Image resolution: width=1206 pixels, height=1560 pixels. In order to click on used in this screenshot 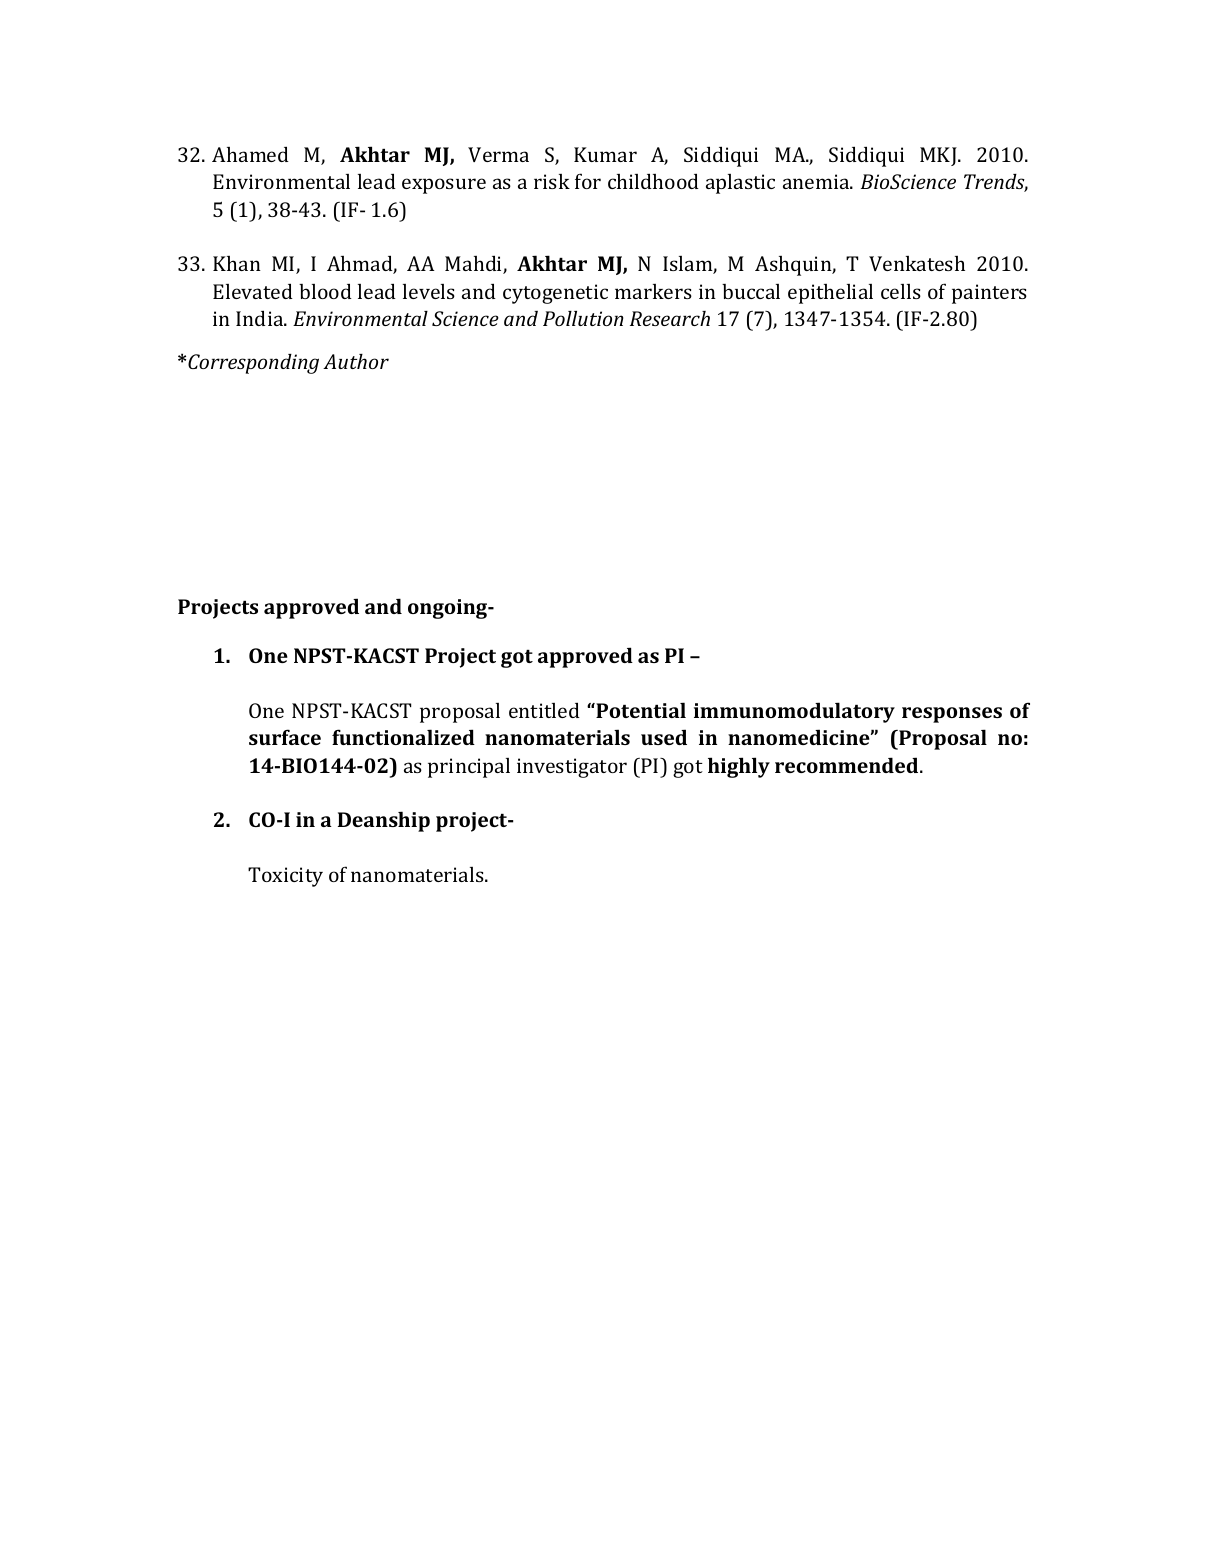, I will do `click(664, 737)`.
